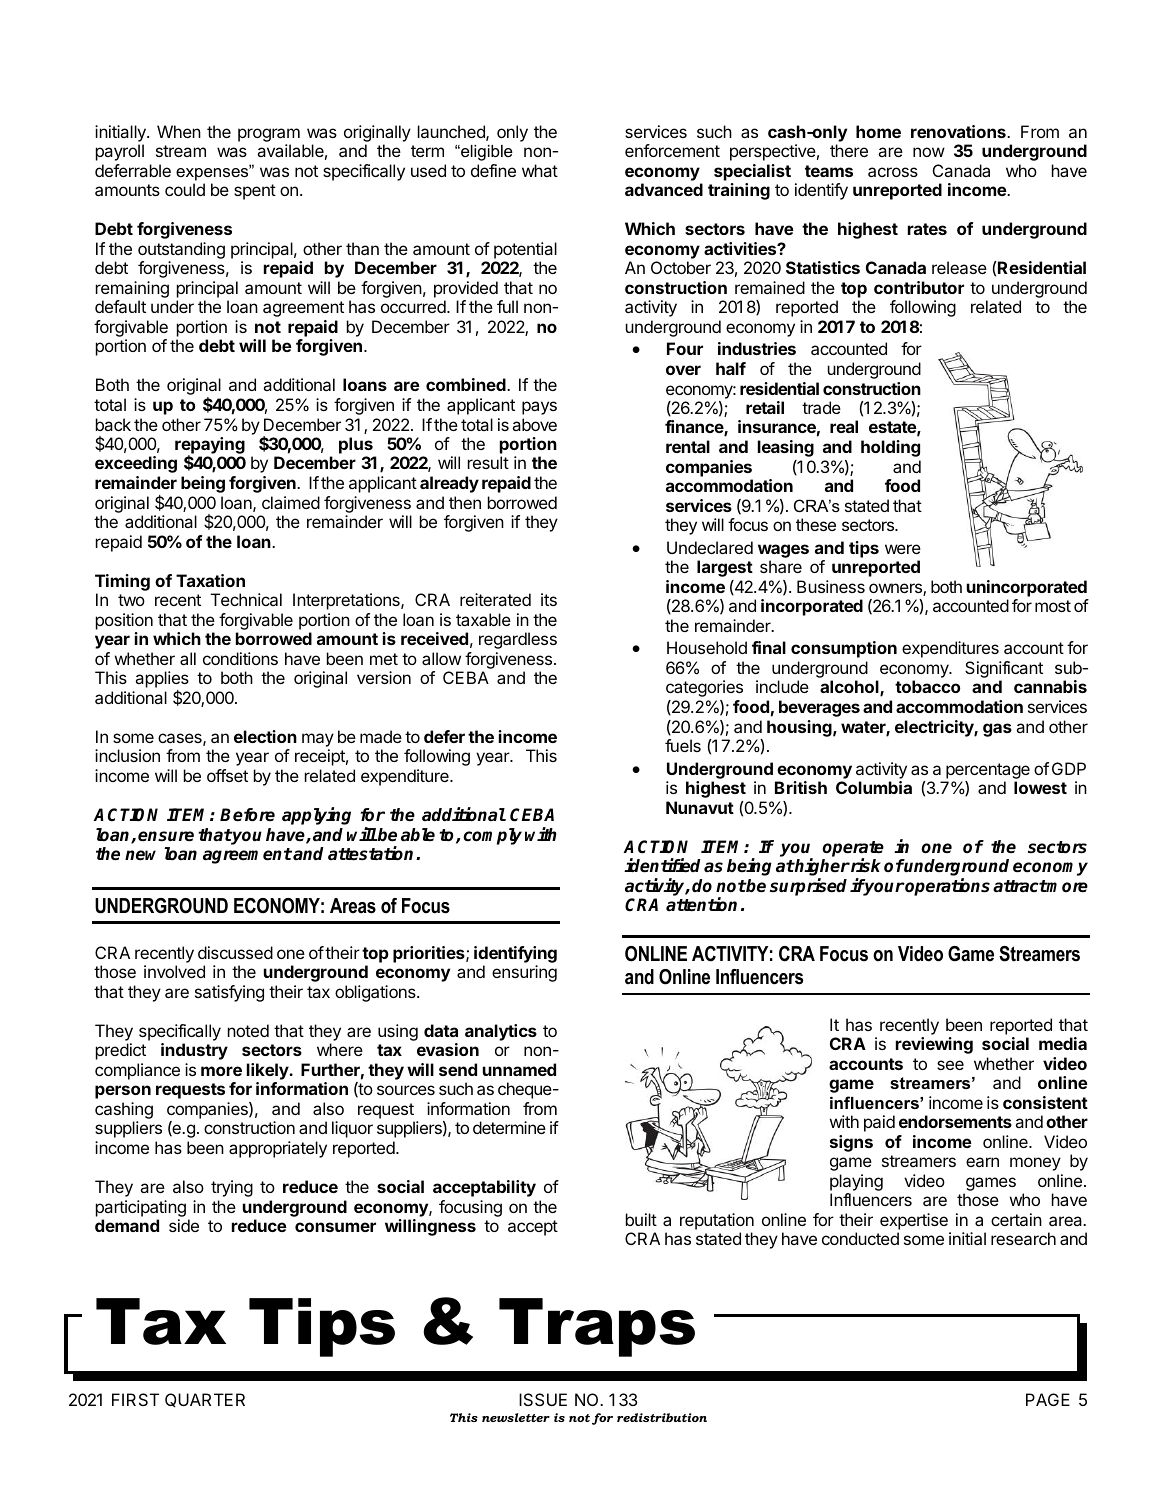 The image size is (1155, 1494). Describe the element at coordinates (229, 993) in the screenshot. I see `satisfying` at that location.
